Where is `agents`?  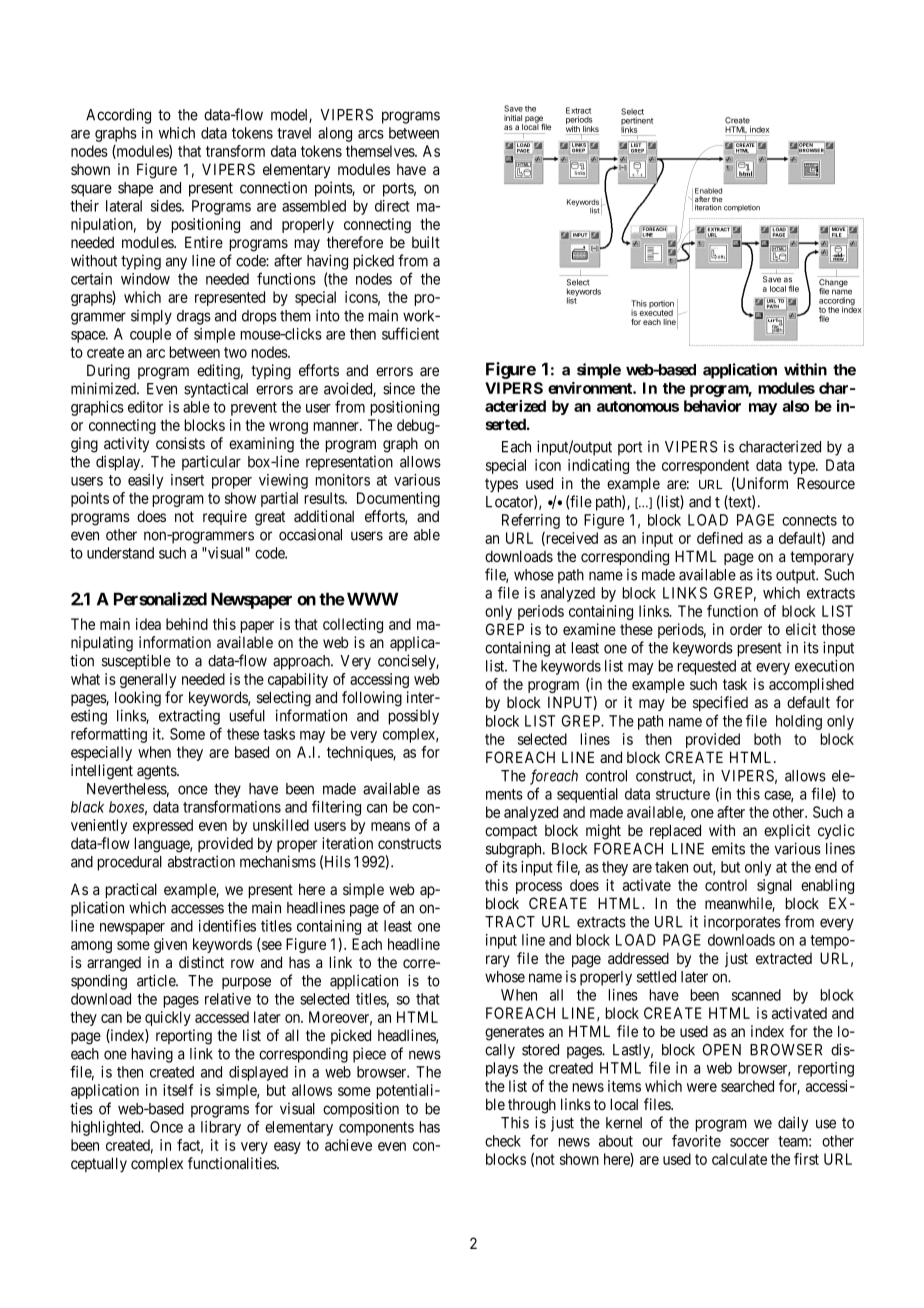 agents is located at coordinates (157, 772).
